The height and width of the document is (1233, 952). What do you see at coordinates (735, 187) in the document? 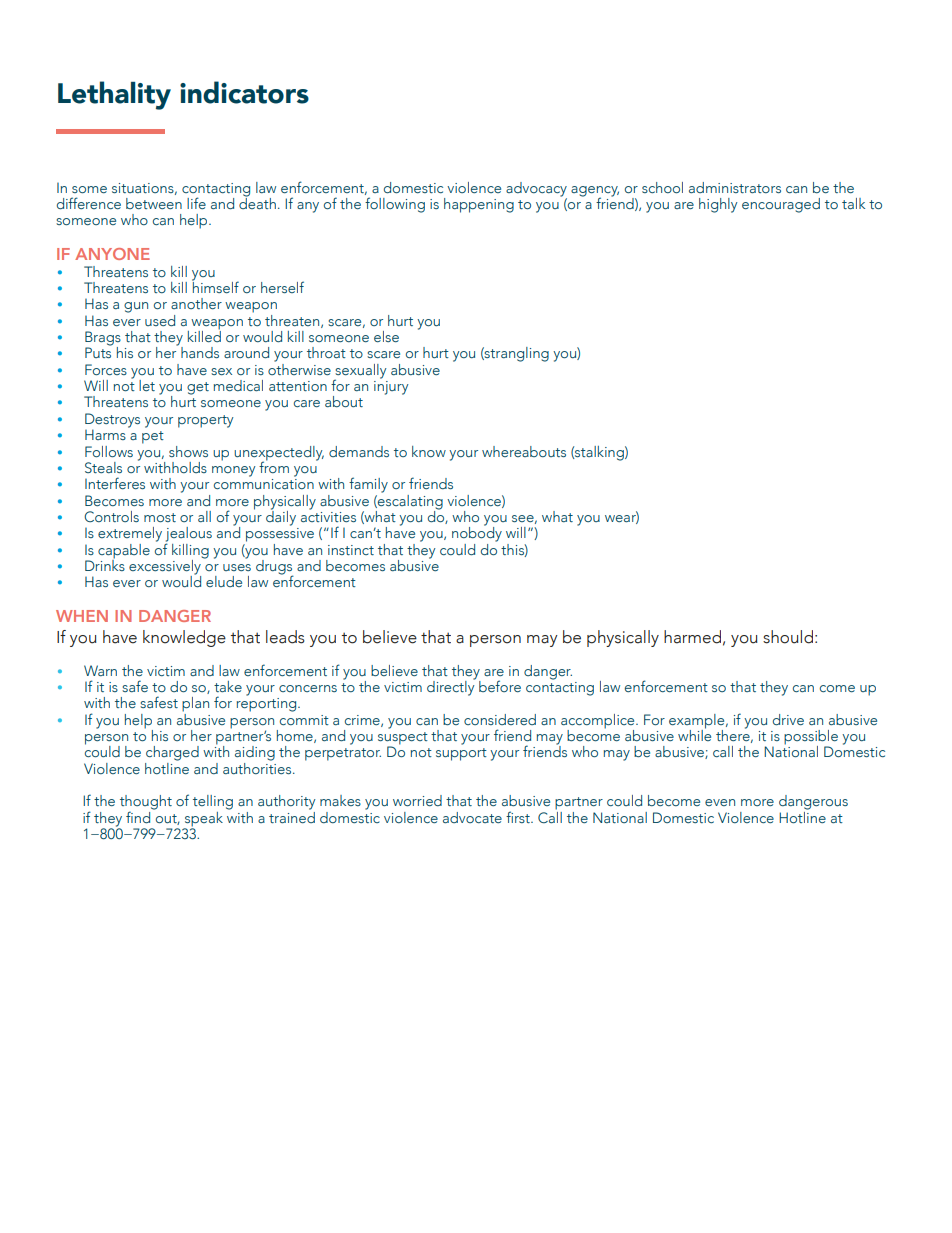
I see `administrators` at bounding box center [735, 187].
